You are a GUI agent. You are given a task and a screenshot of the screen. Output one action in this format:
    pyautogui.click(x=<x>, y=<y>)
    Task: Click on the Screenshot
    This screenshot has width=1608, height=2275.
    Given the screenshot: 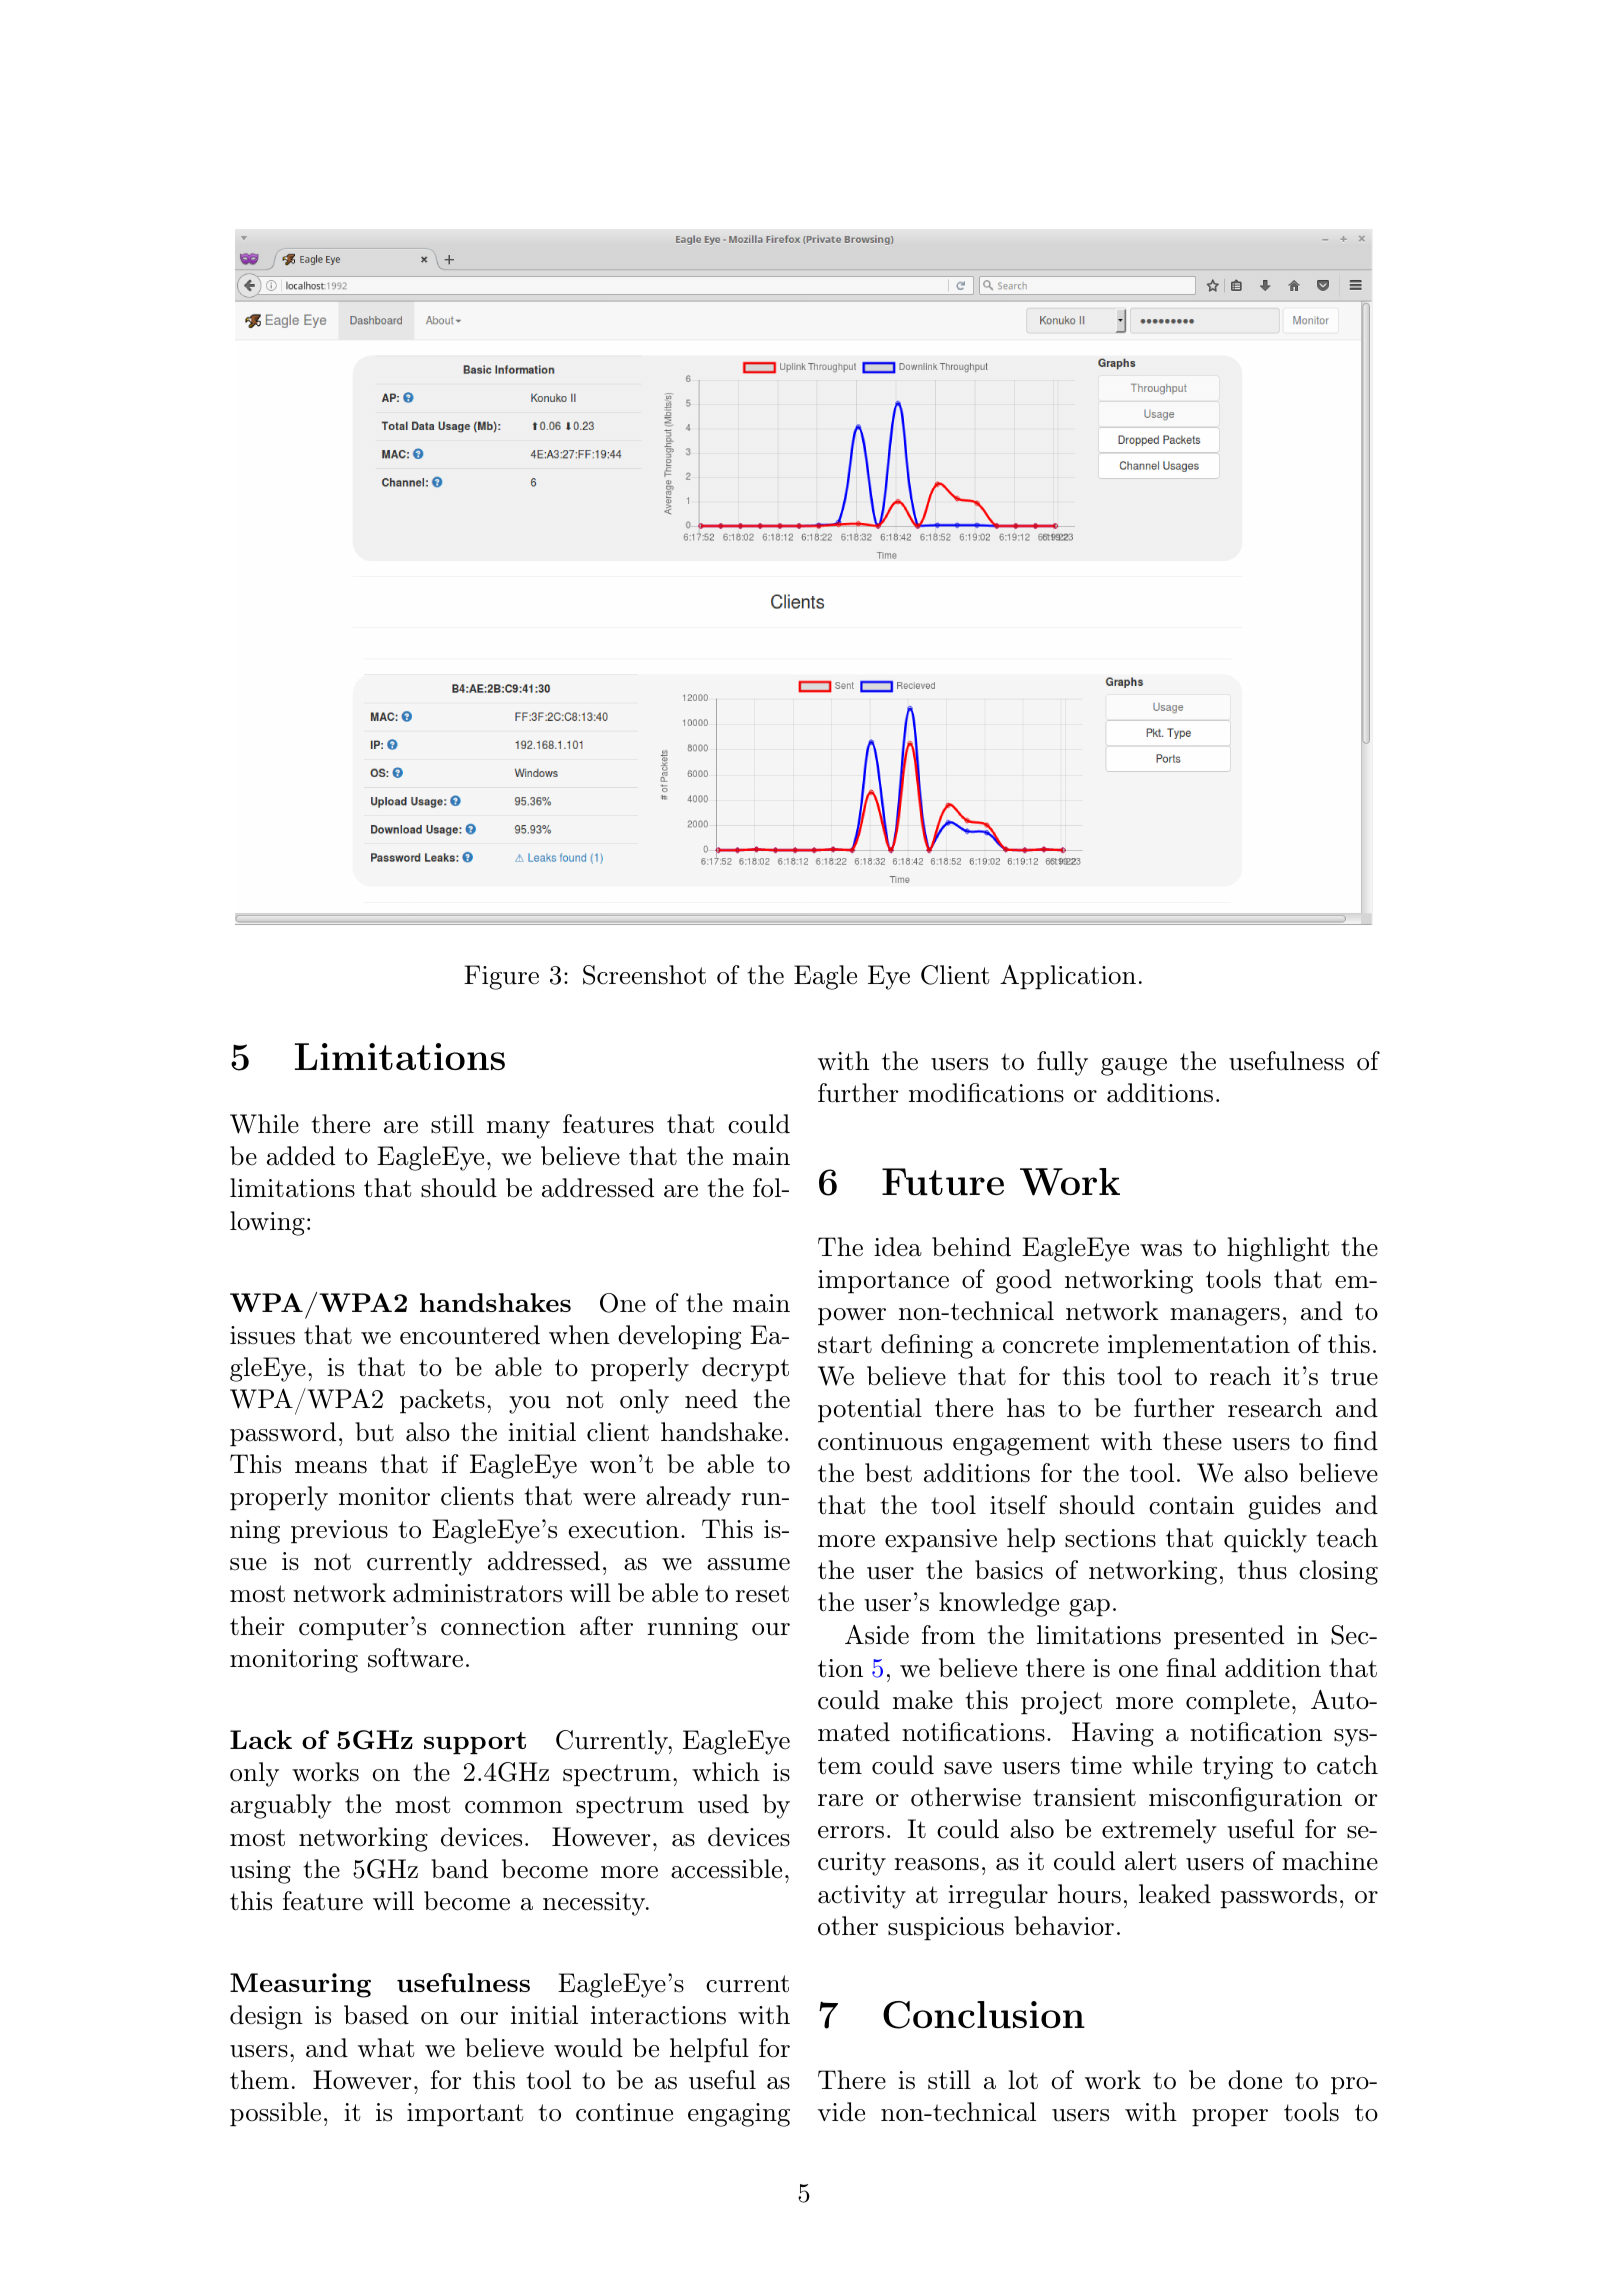 What is the action you would take?
    pyautogui.click(x=644, y=975)
